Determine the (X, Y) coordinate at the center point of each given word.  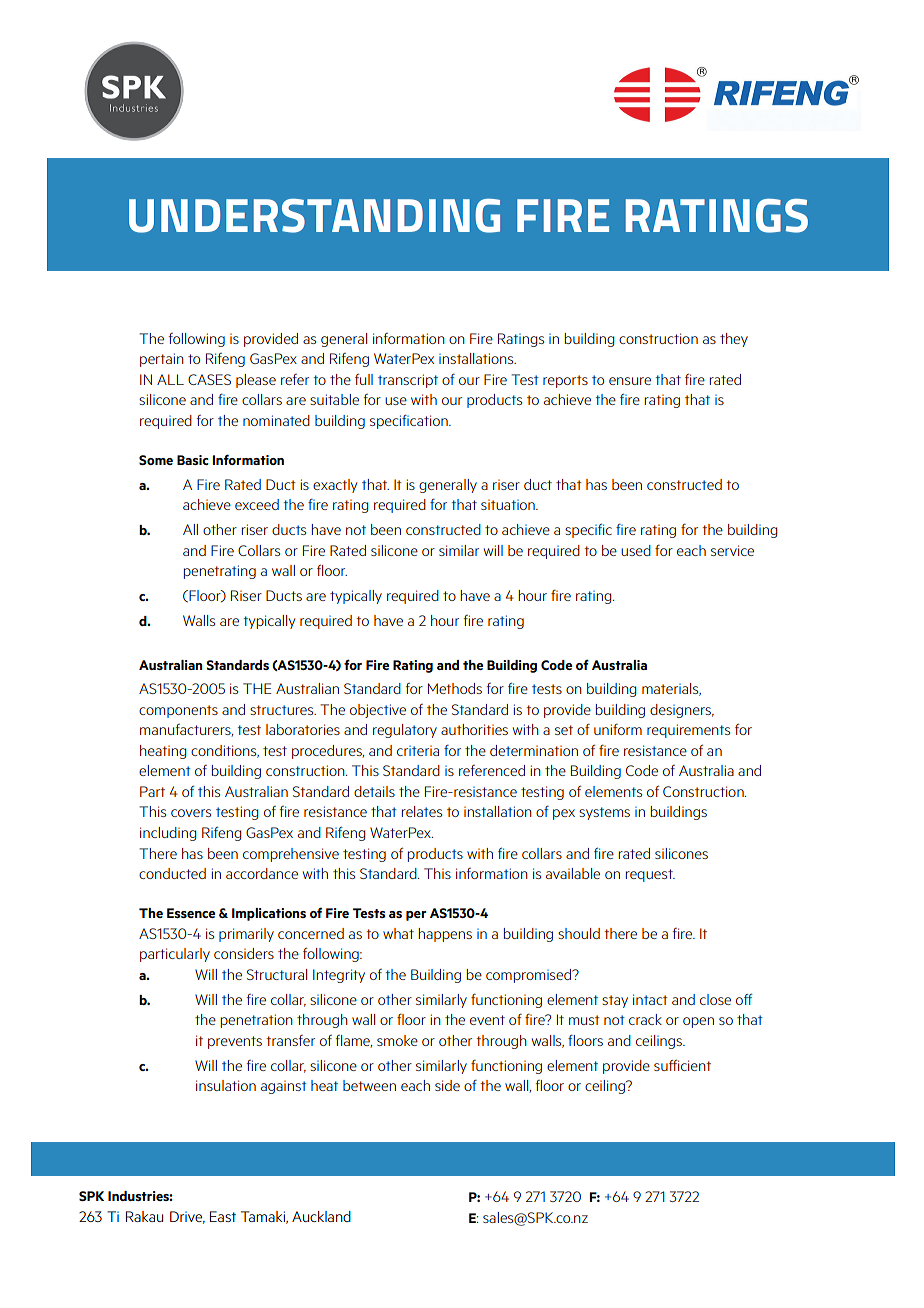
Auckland (321, 1216)
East (223, 1216)
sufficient (682, 1065)
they (734, 340)
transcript (408, 381)
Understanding (314, 216)
